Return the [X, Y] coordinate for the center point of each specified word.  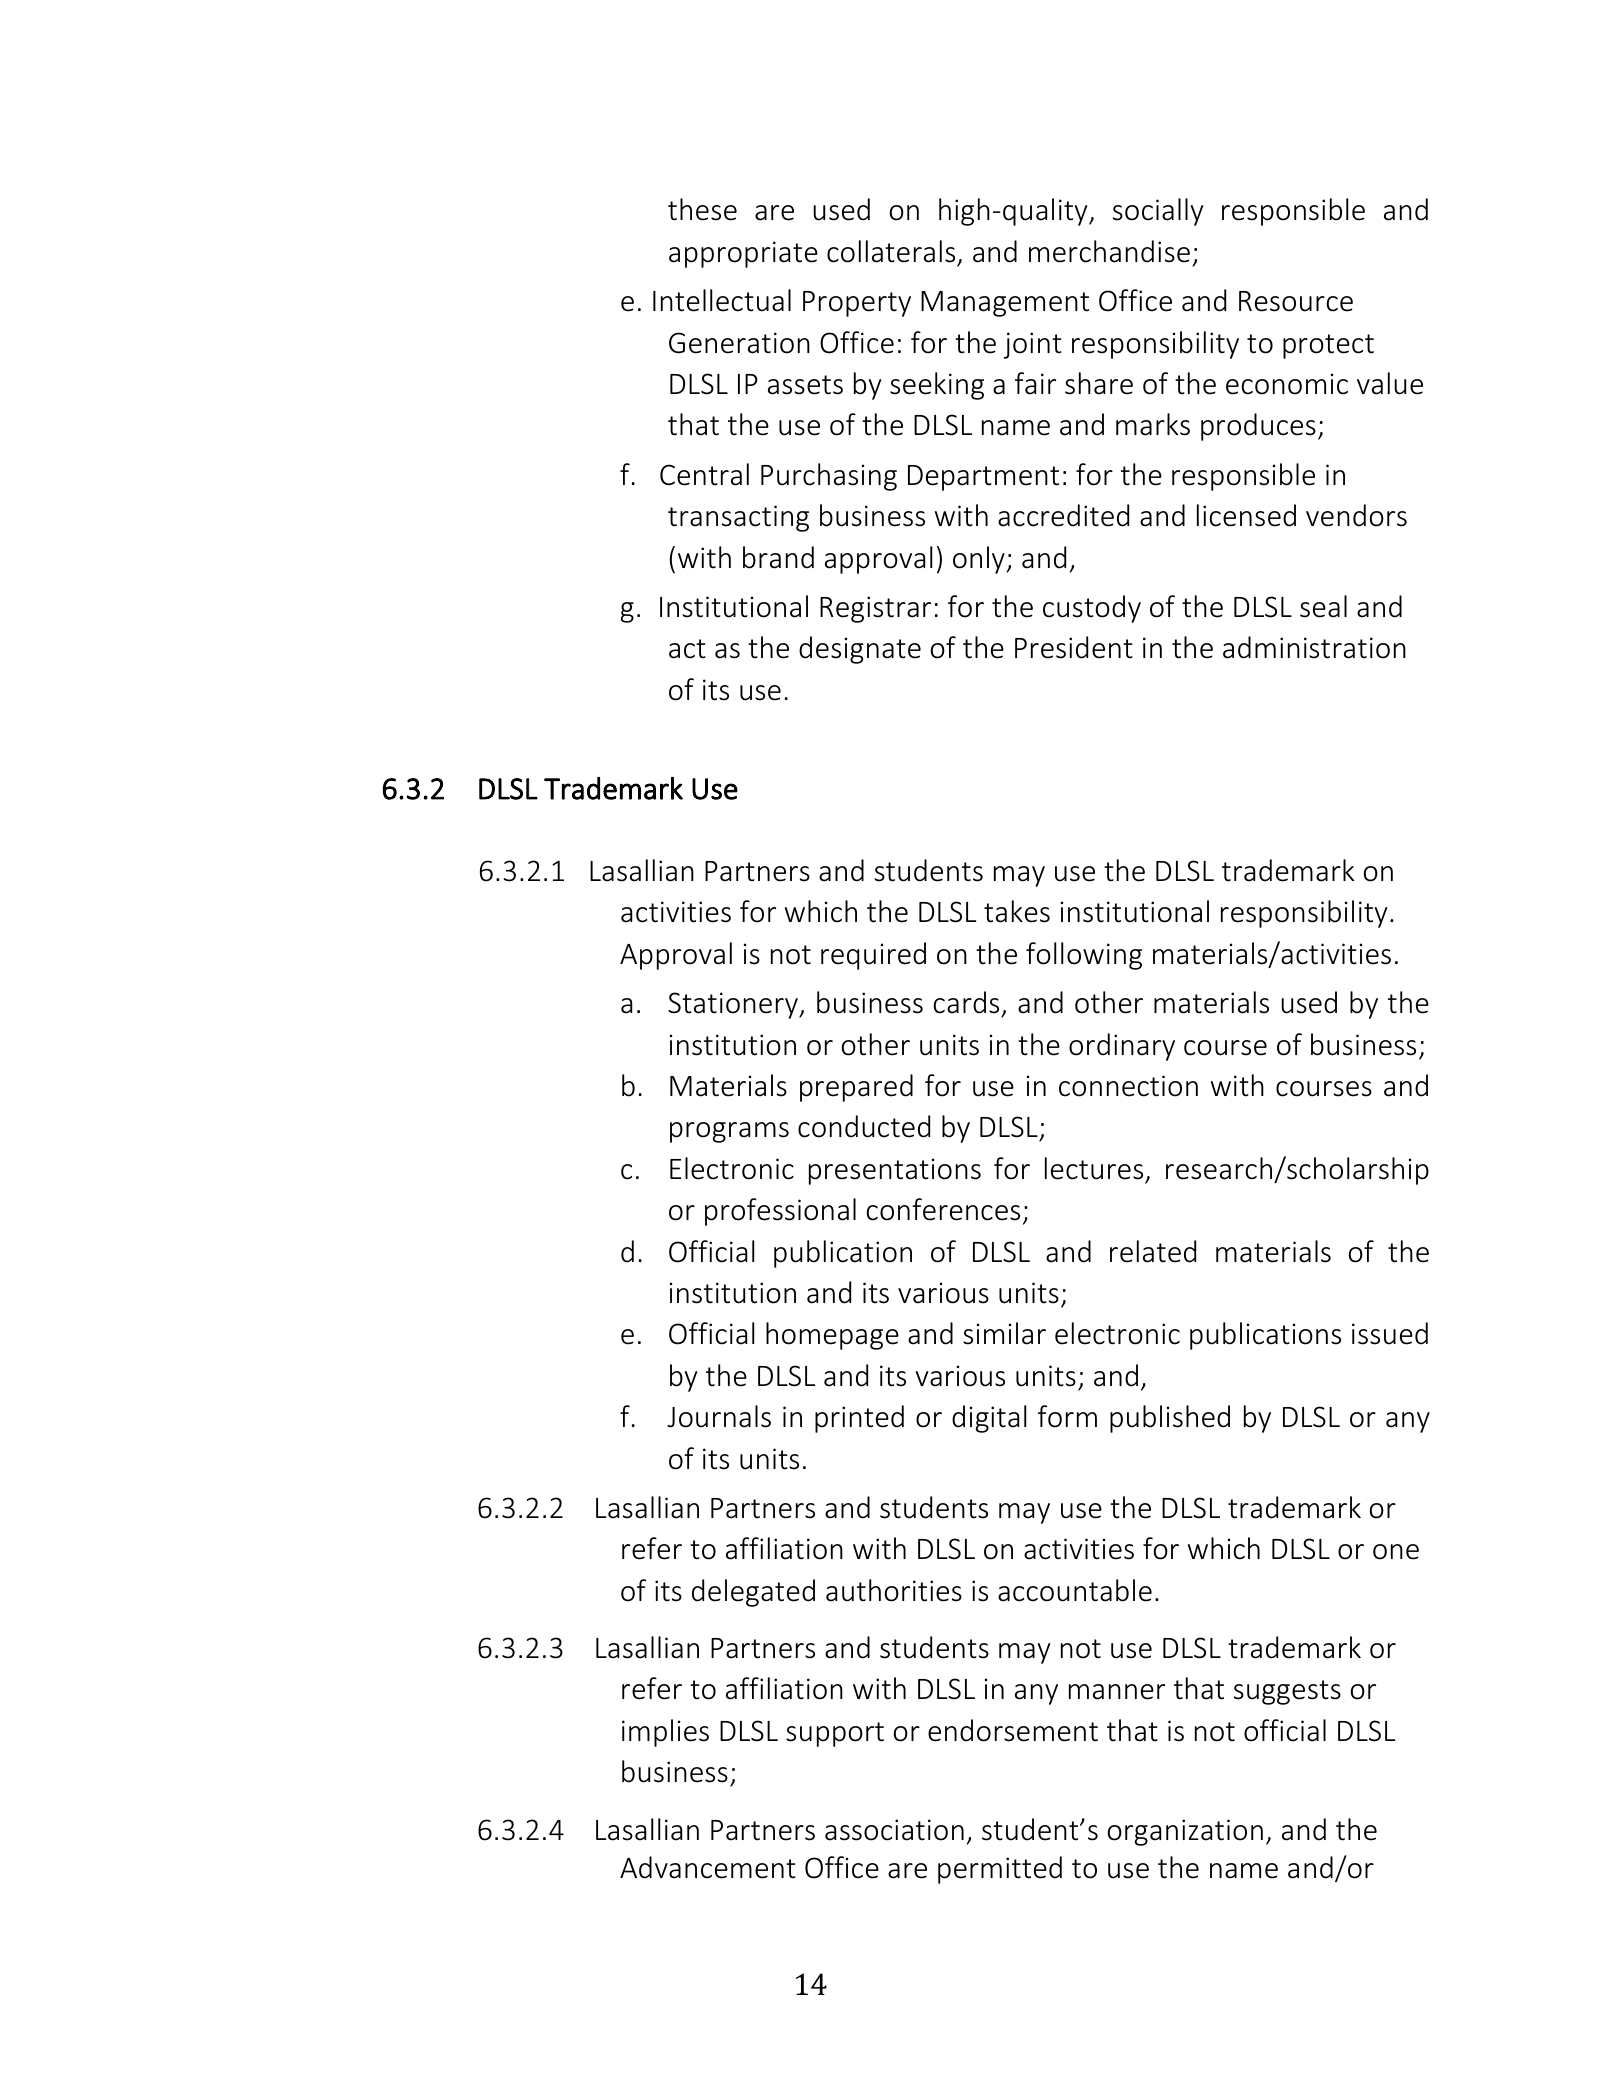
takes [1017, 911]
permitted [1000, 1870]
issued [1390, 1333]
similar [1004, 1333]
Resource [1296, 301]
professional [780, 1212]
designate [860, 650]
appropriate [743, 254]
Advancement [708, 1867]
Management [1005, 304]
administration [1314, 647]
